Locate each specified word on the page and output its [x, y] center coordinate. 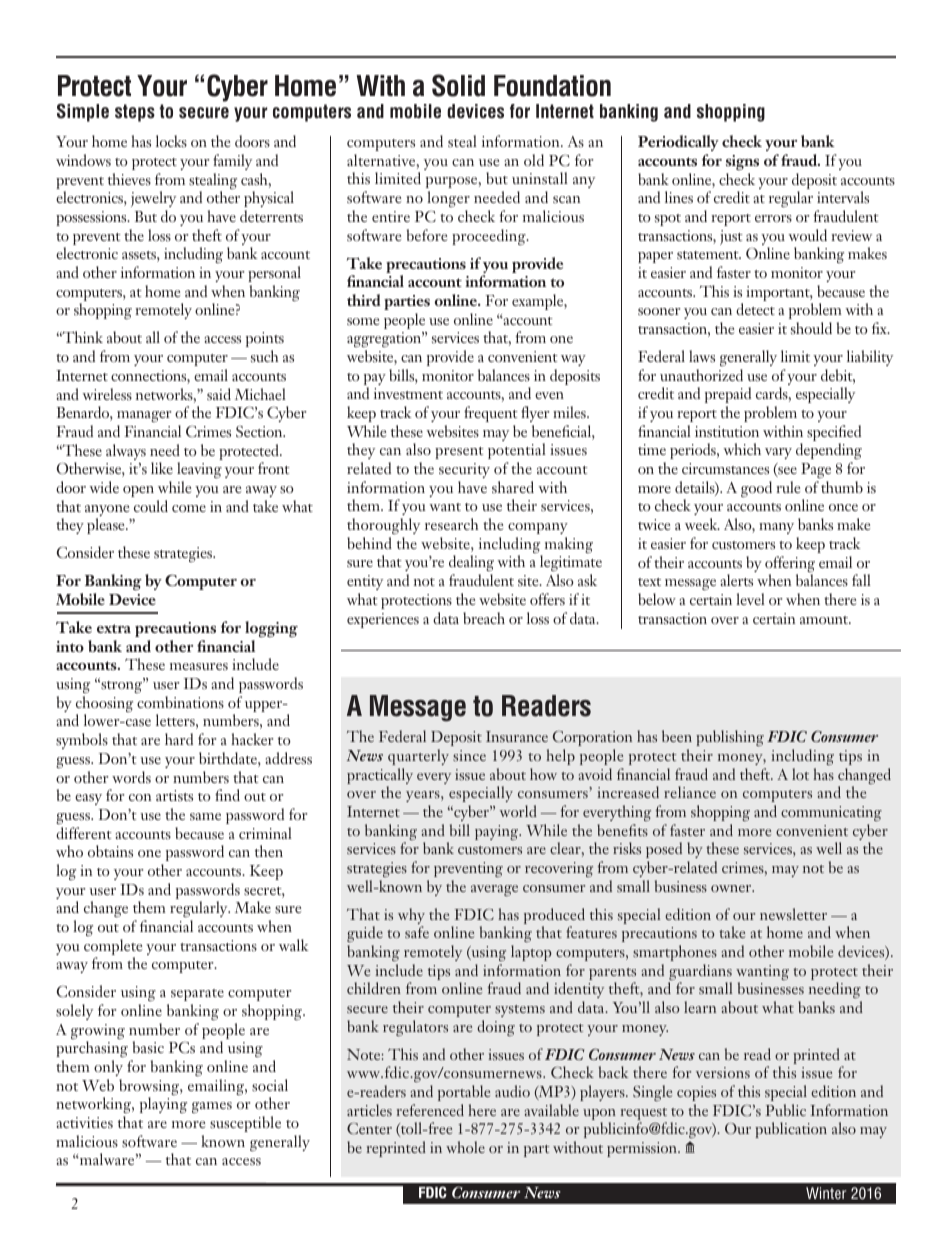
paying [498, 832]
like [162, 468]
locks [171, 141]
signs [742, 162]
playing [163, 1105]
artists [174, 795]
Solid [458, 85]
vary [778, 453]
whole [465, 1147]
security [464, 470]
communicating [831, 813]
